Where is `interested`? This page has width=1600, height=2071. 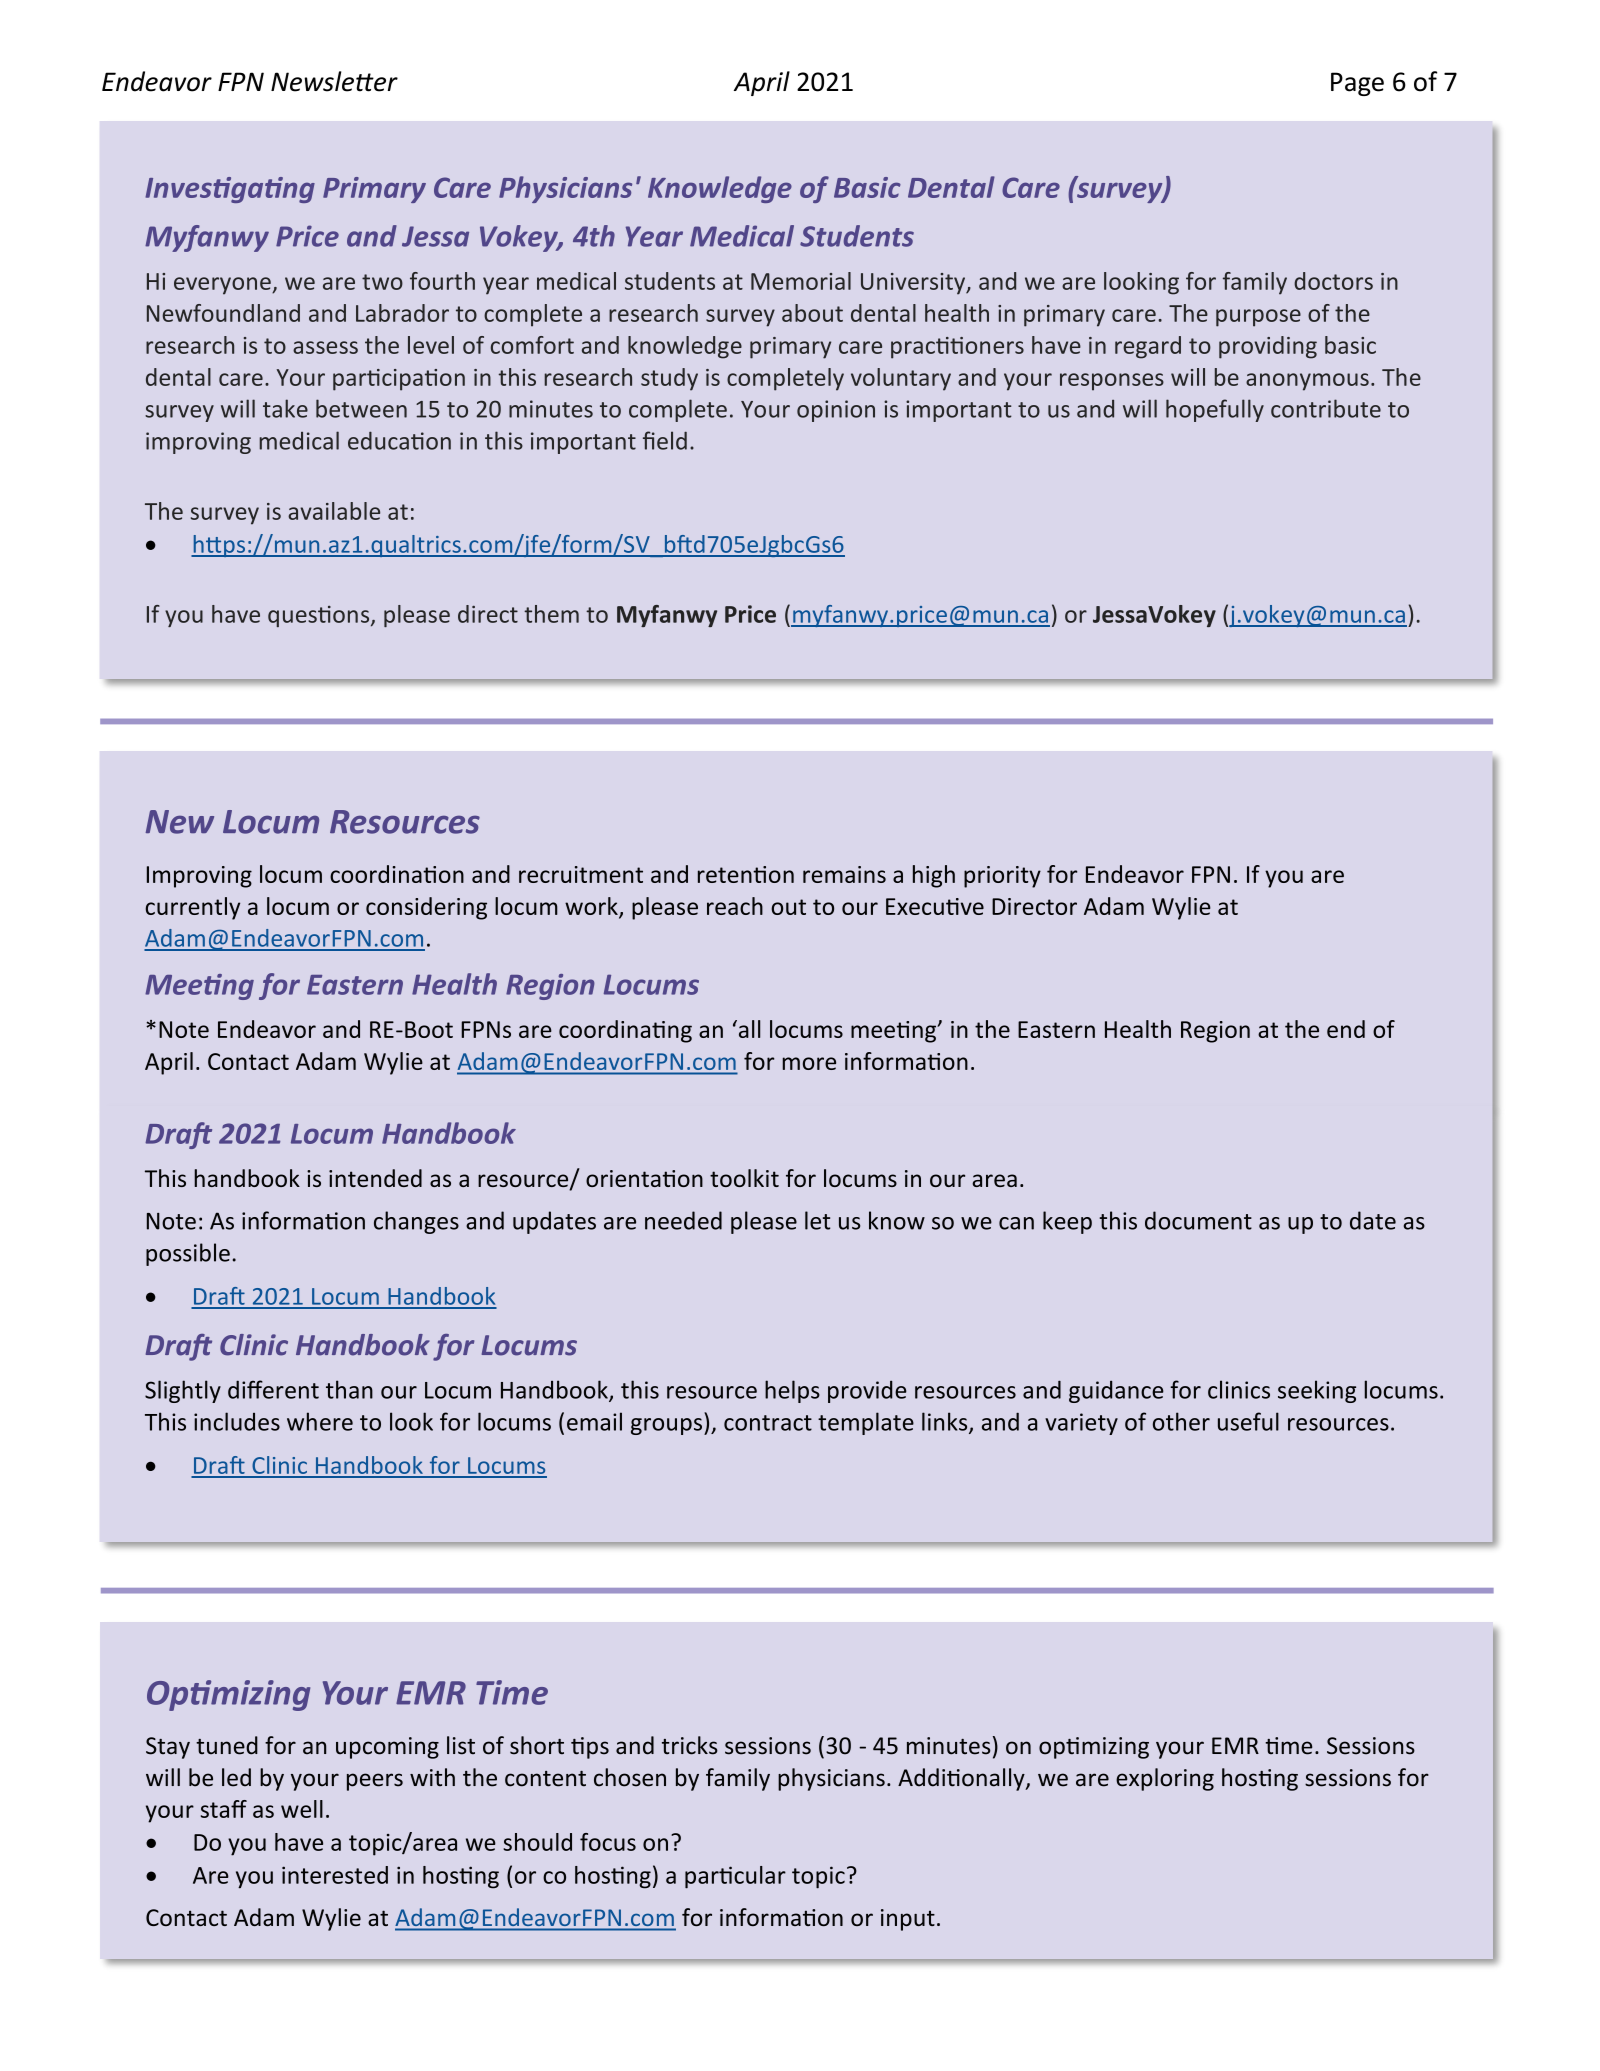 interested is located at coordinates (335, 1875).
